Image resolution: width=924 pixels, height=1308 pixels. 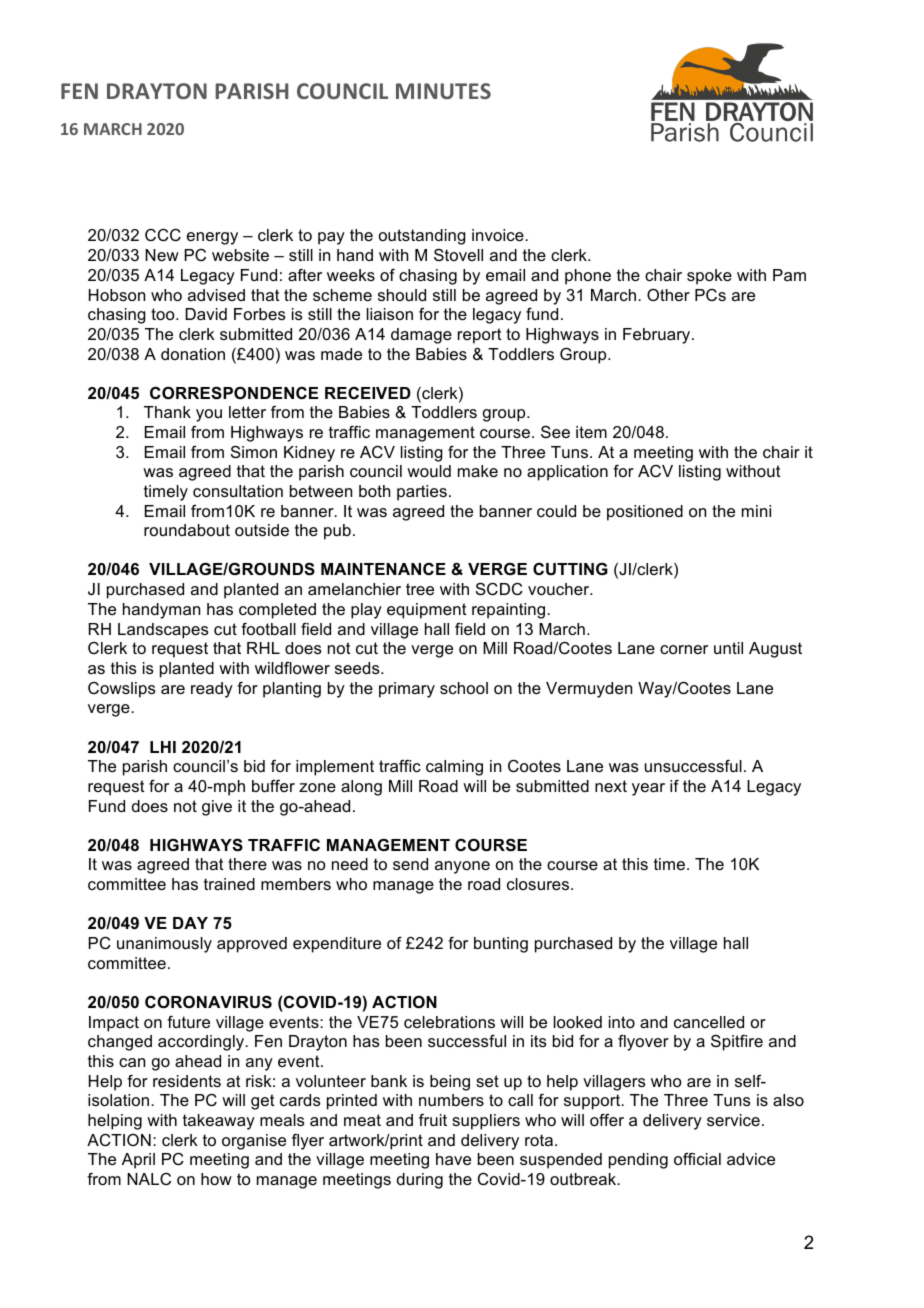 I want to click on spoke, so click(x=709, y=277).
